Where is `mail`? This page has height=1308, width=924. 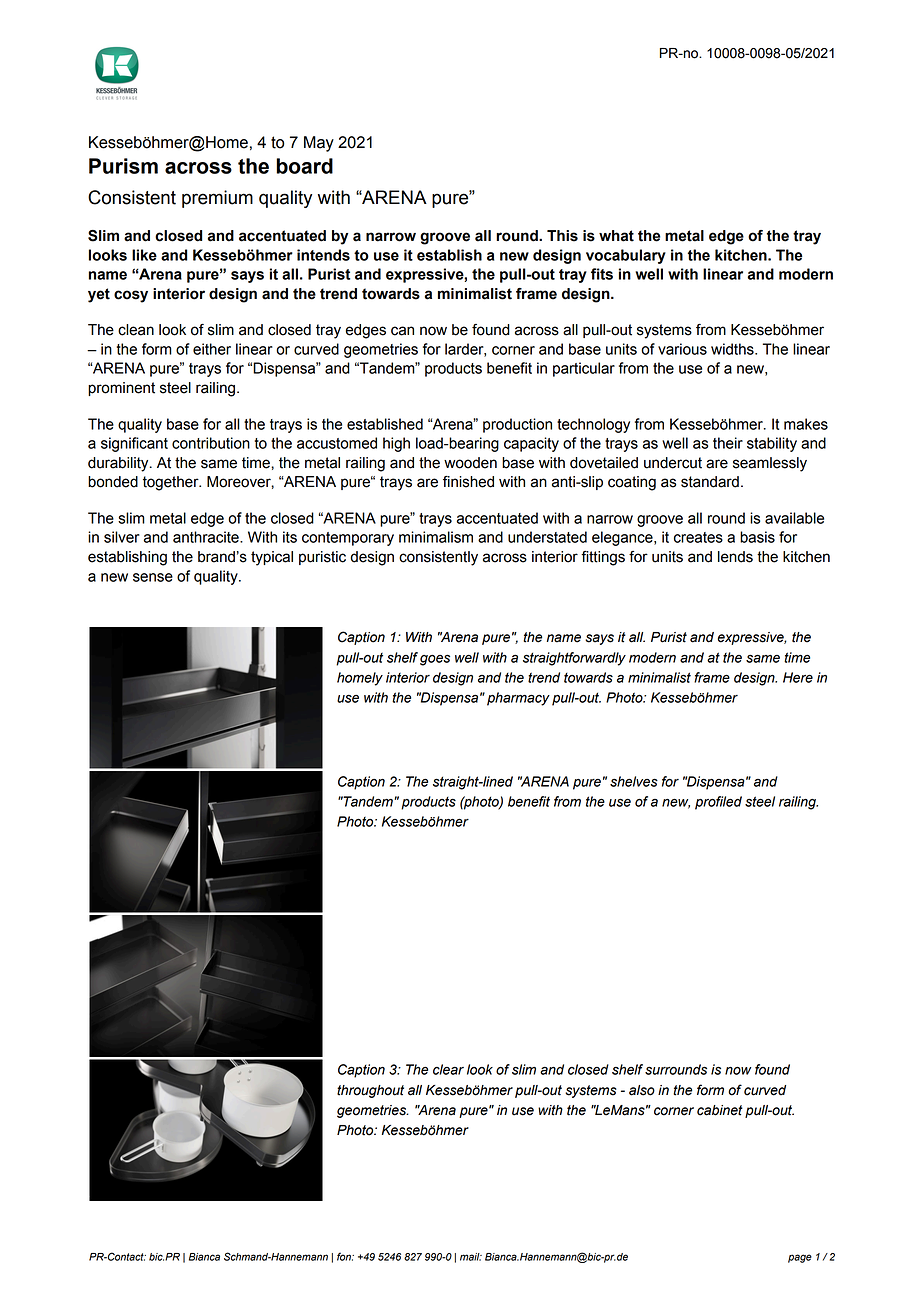 mail is located at coordinates (471, 1257).
